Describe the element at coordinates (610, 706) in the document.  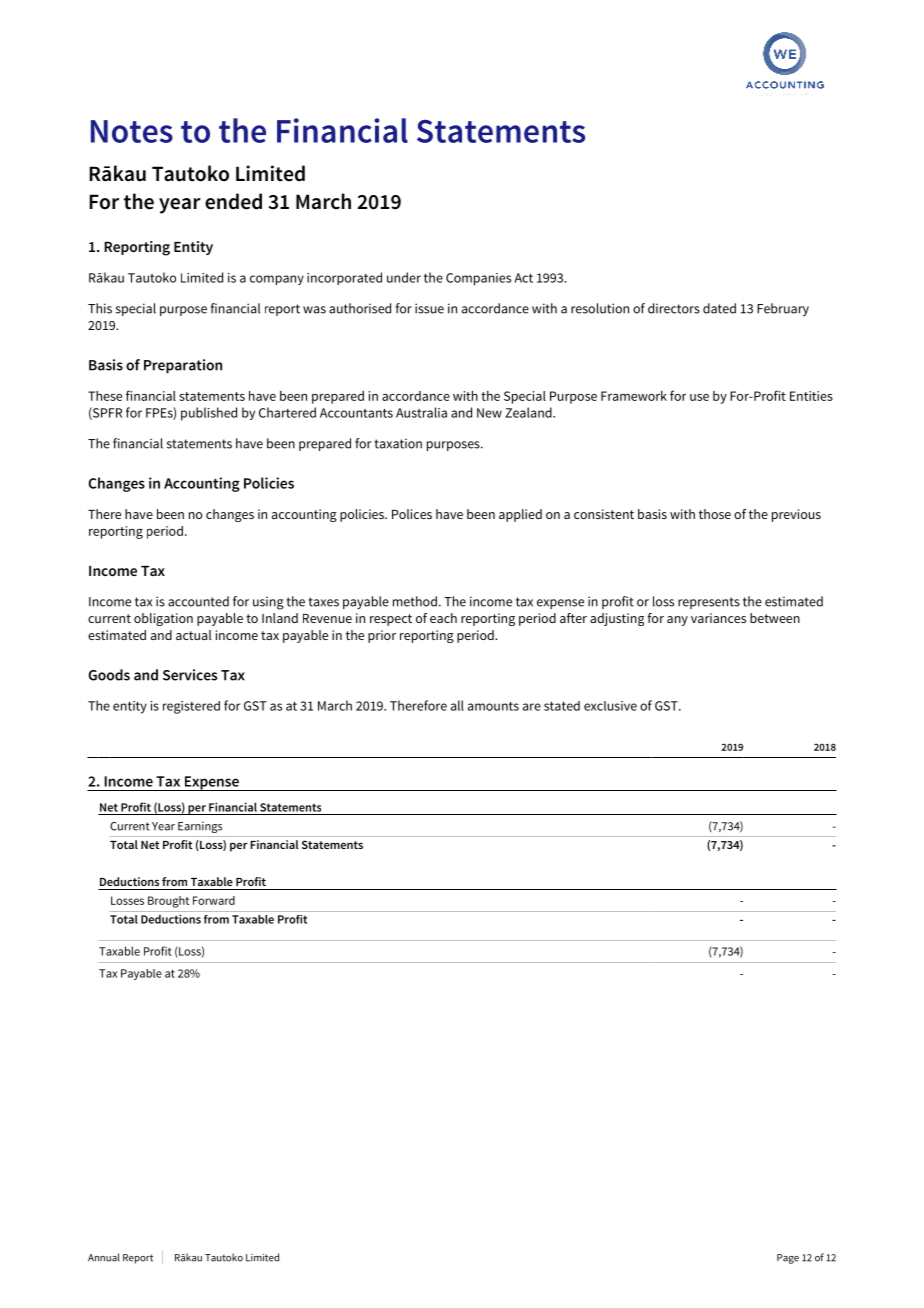
I see `exclusive` at that location.
